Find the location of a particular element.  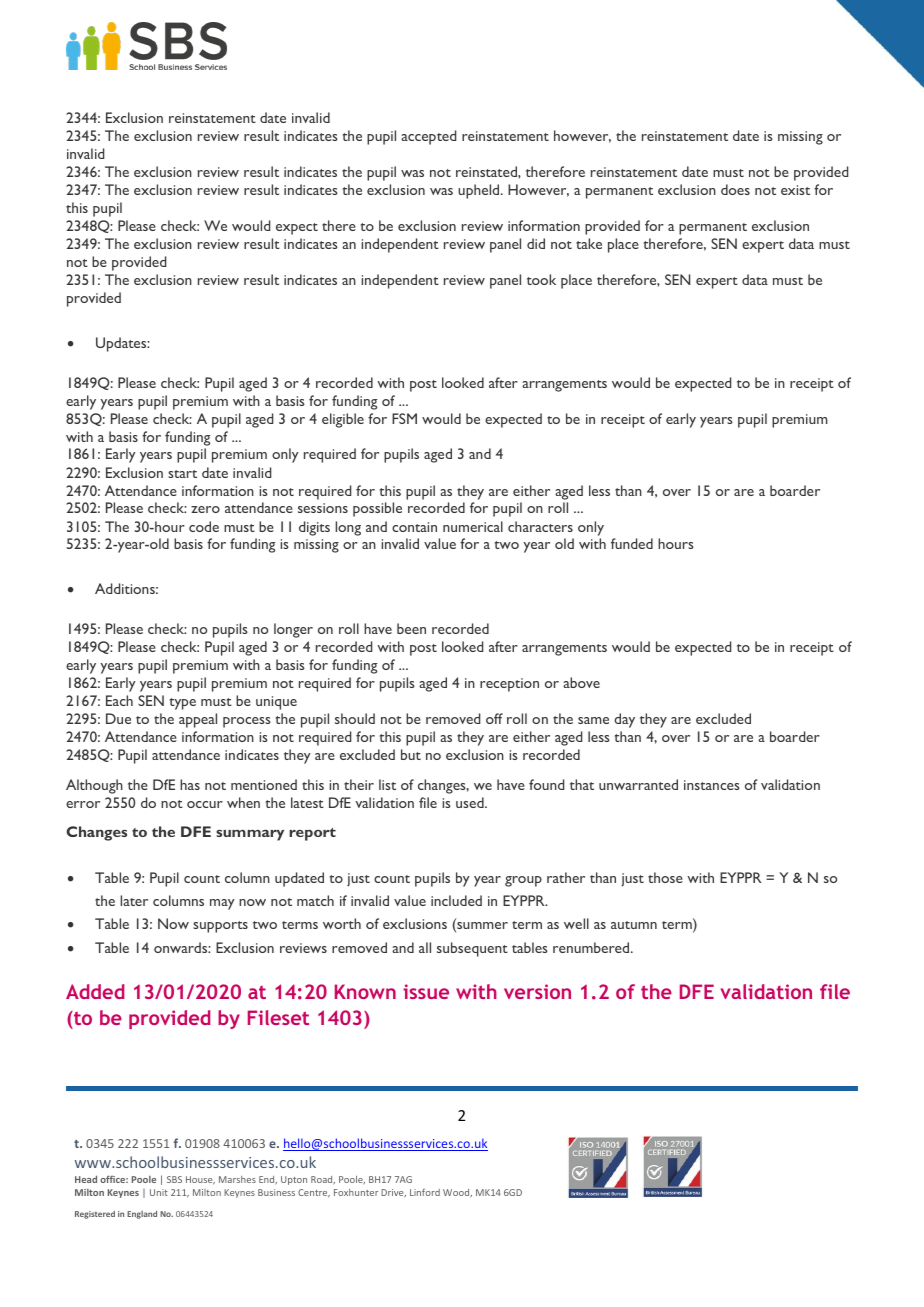

SBS is located at coordinates (174, 1179).
